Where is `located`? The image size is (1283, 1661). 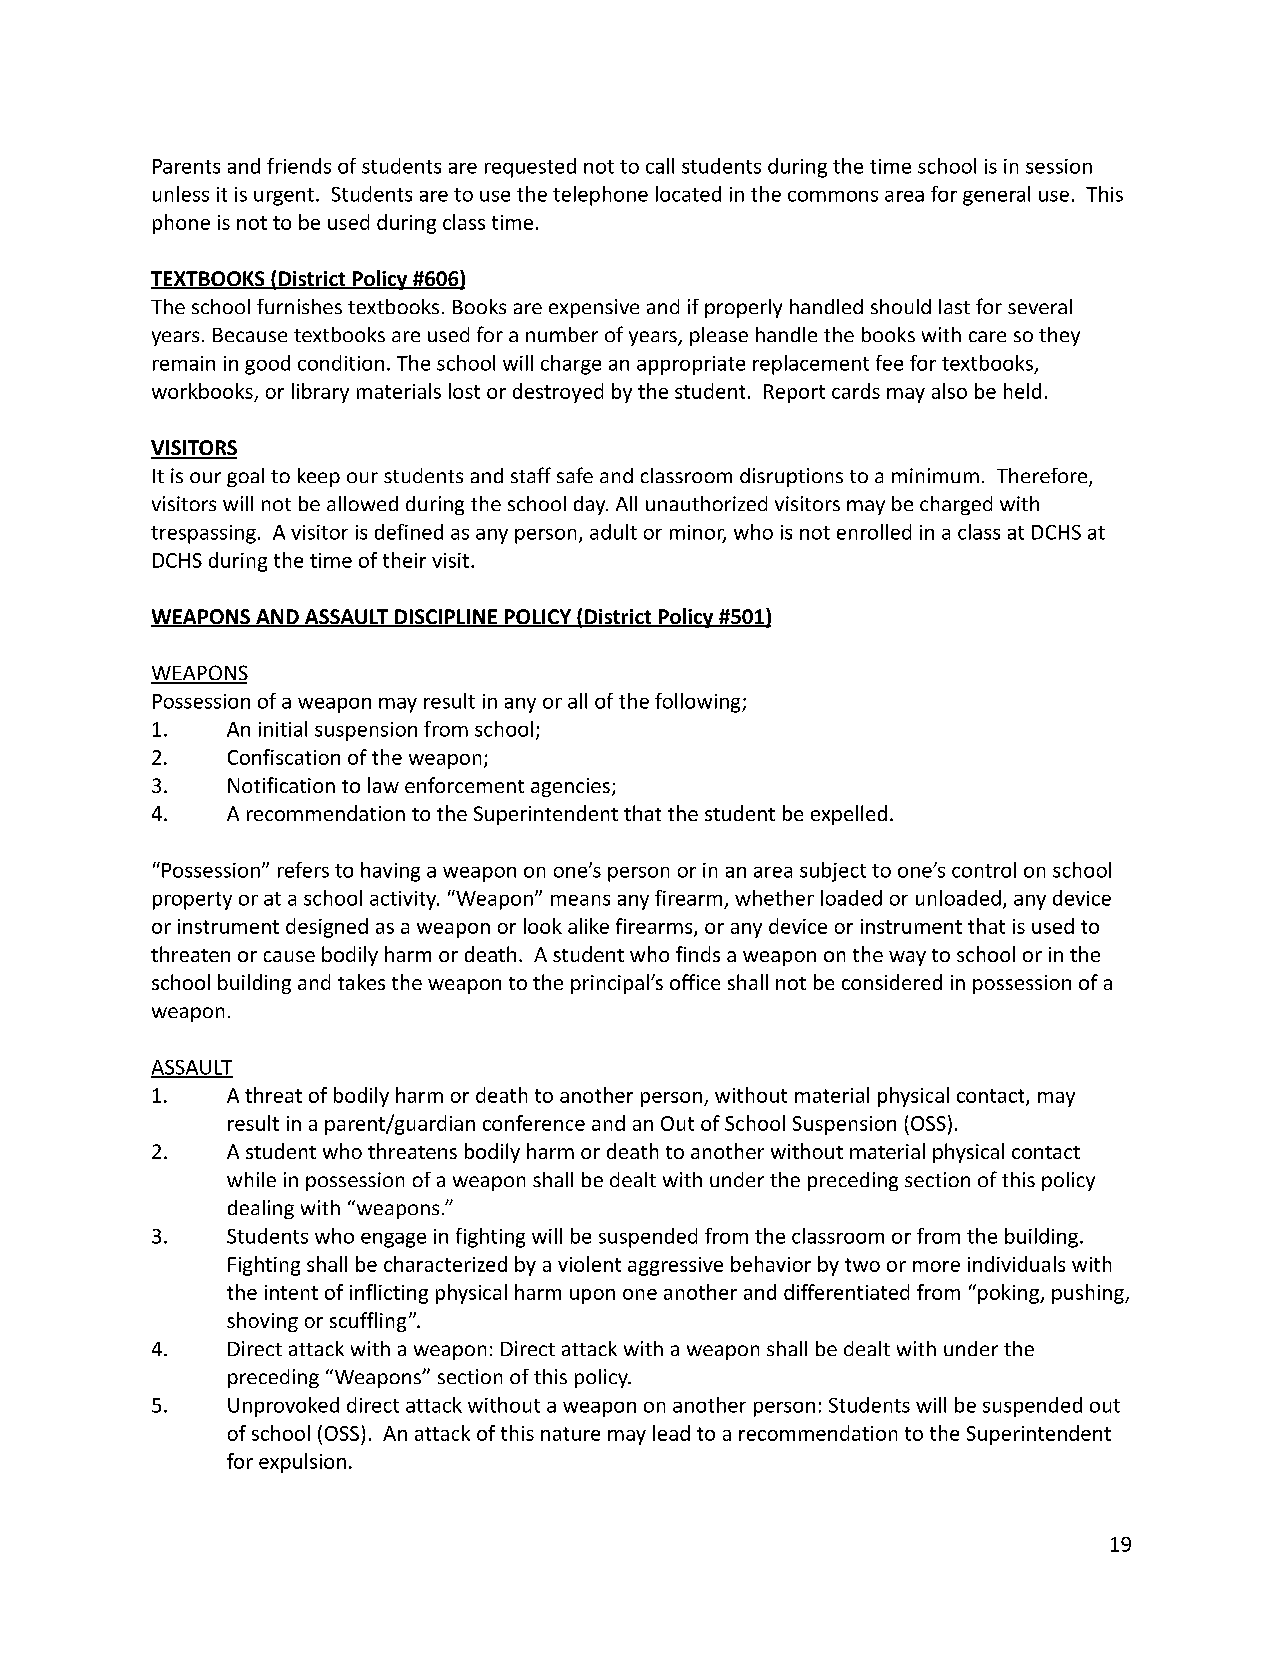 located is located at coordinates (688, 194).
